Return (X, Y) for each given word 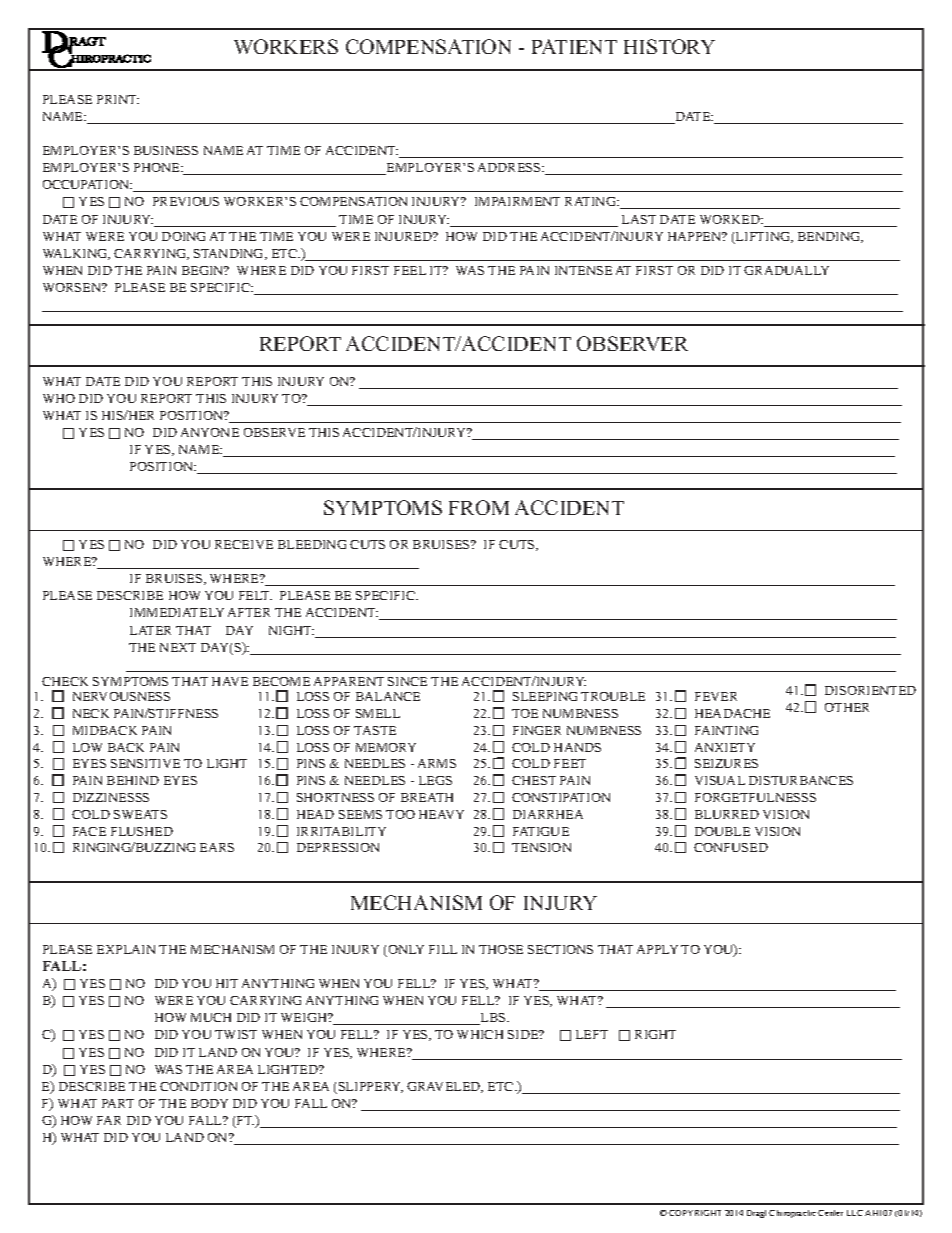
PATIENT (574, 46)
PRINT (118, 99)
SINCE (407, 681)
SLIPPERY (371, 1087)
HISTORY (669, 46)
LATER (150, 630)
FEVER (716, 696)
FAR (109, 1120)
